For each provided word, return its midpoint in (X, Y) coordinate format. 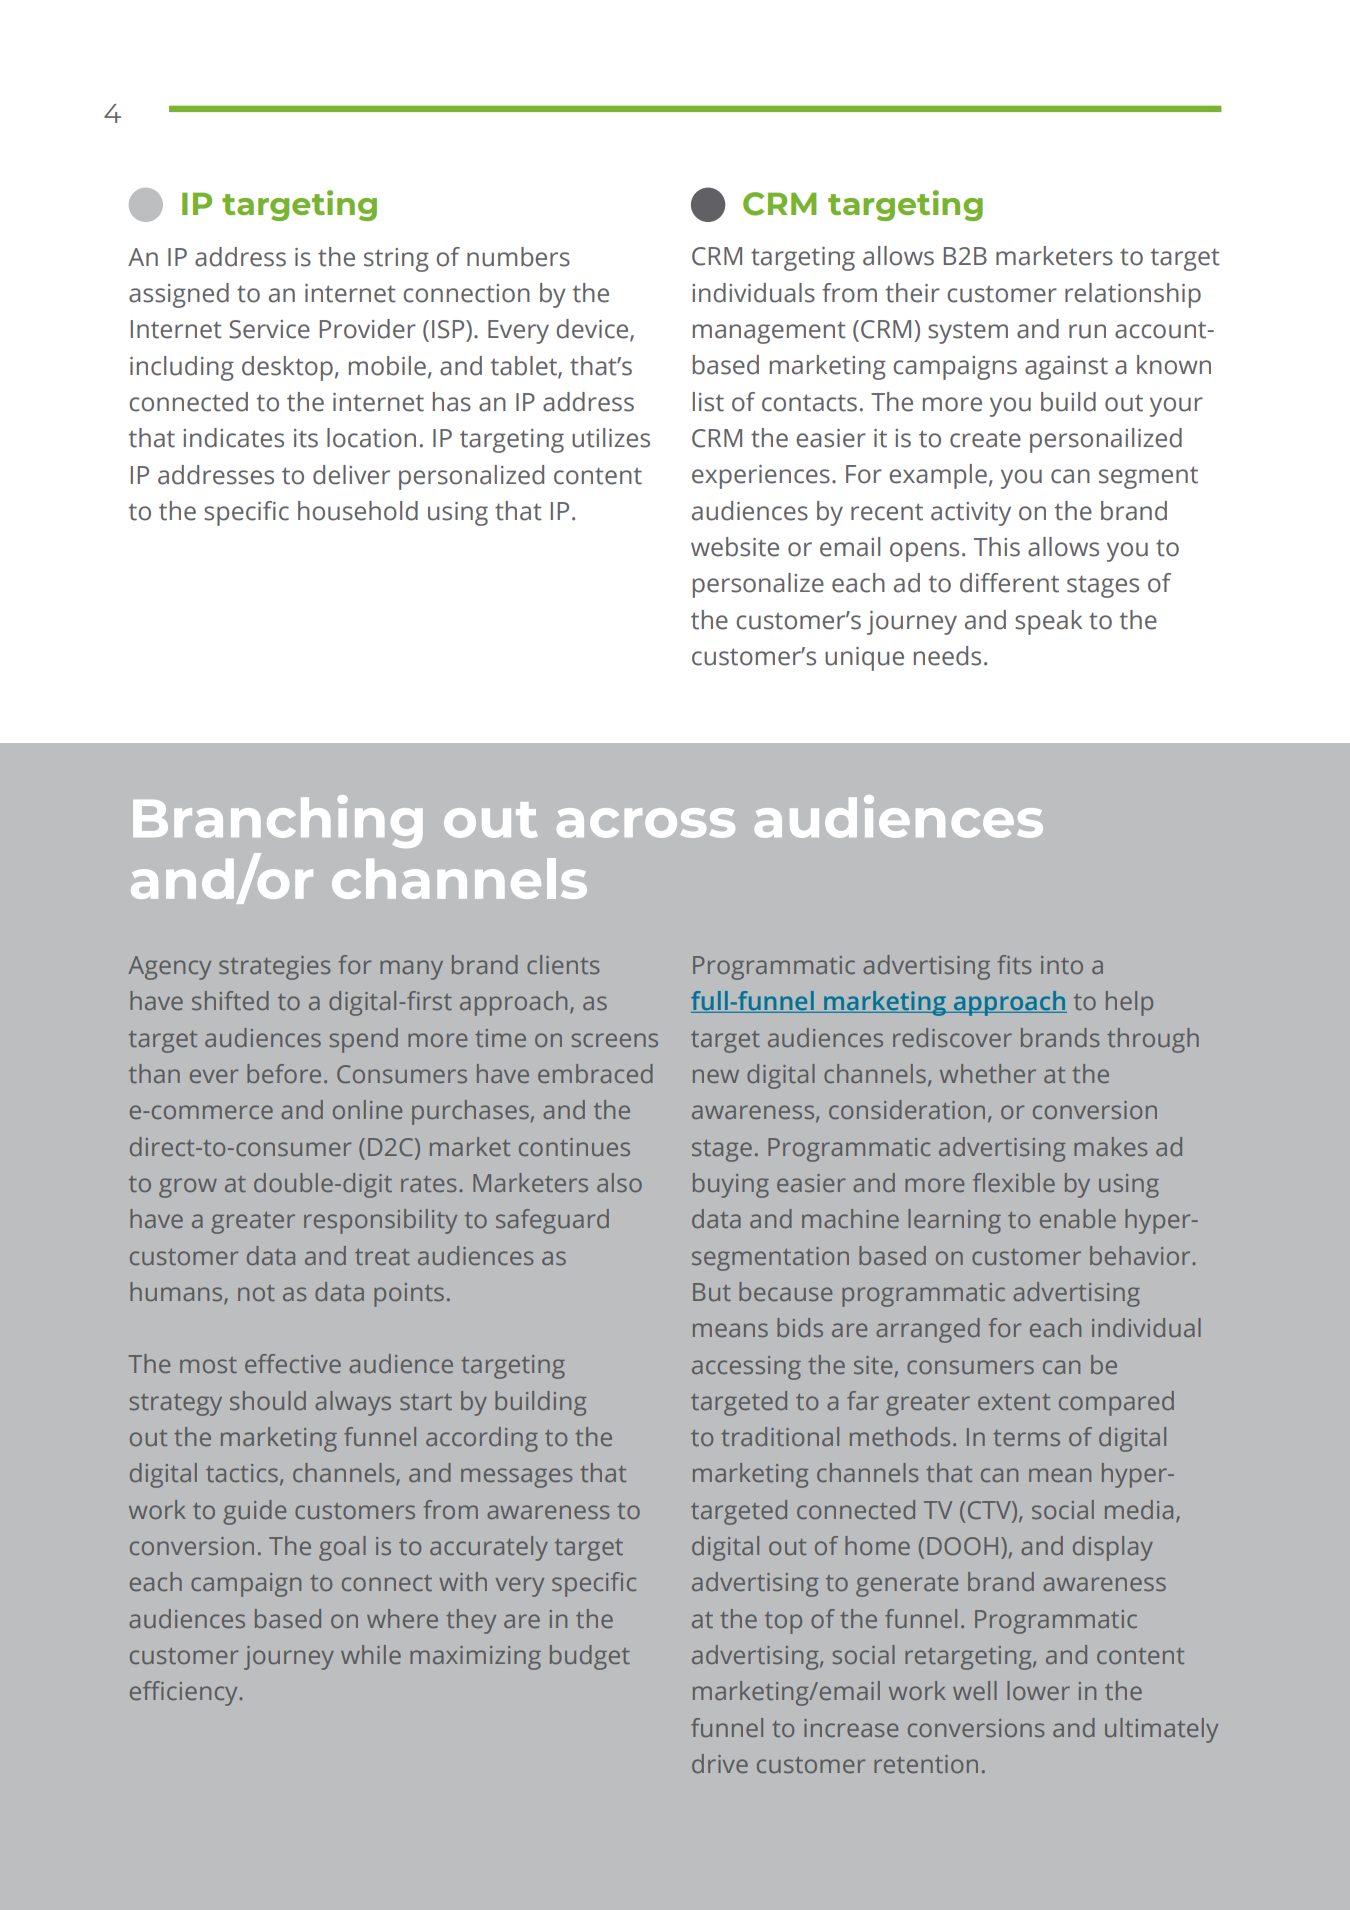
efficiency (185, 1693)
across (646, 823)
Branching (278, 821)
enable (1078, 1218)
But (712, 1292)
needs (947, 656)
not (256, 1293)
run (1087, 331)
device (593, 330)
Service (269, 329)
